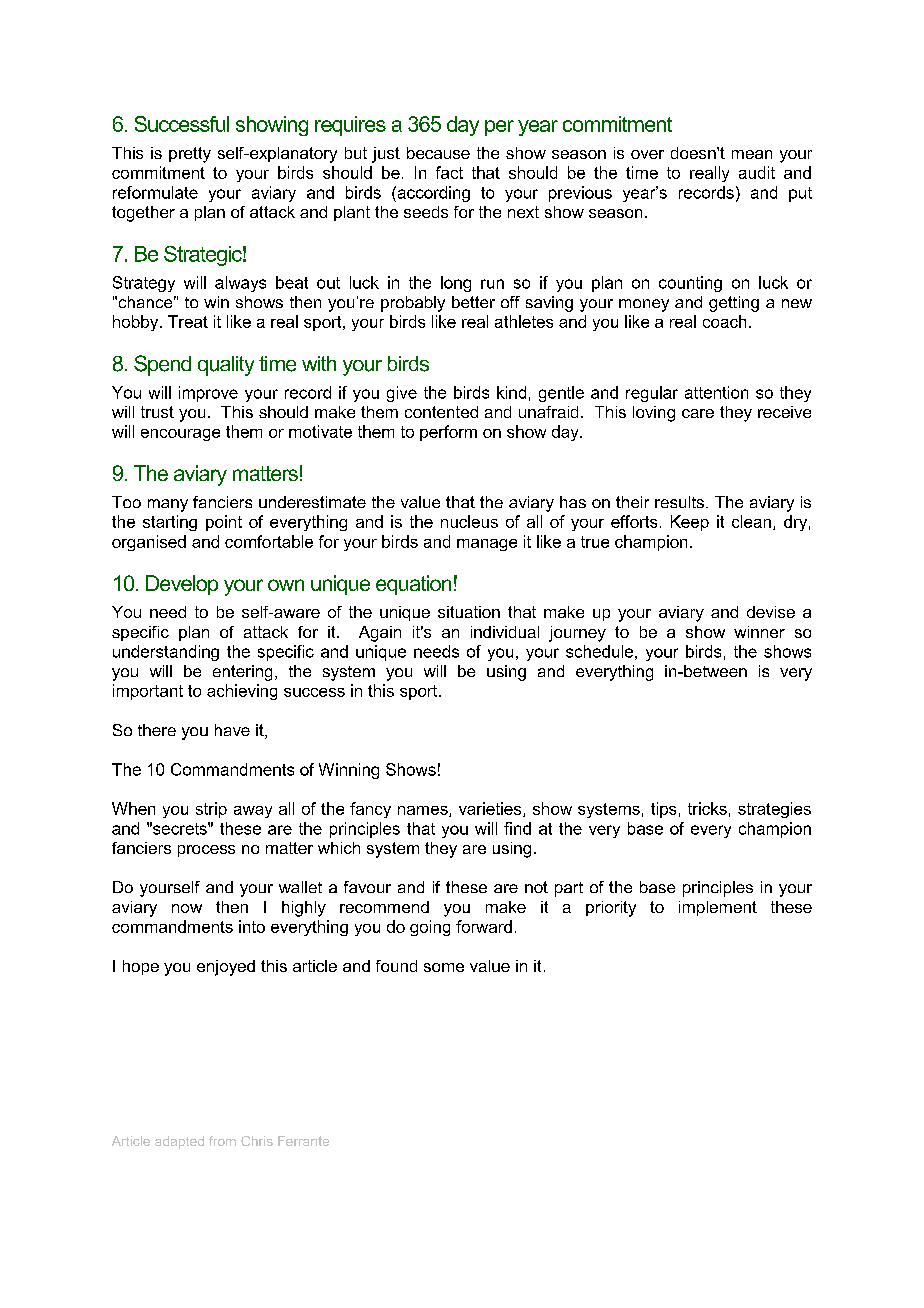 This screenshot has width=924, height=1308. Describe the element at coordinates (716, 392) in the screenshot. I see `attention` at that location.
